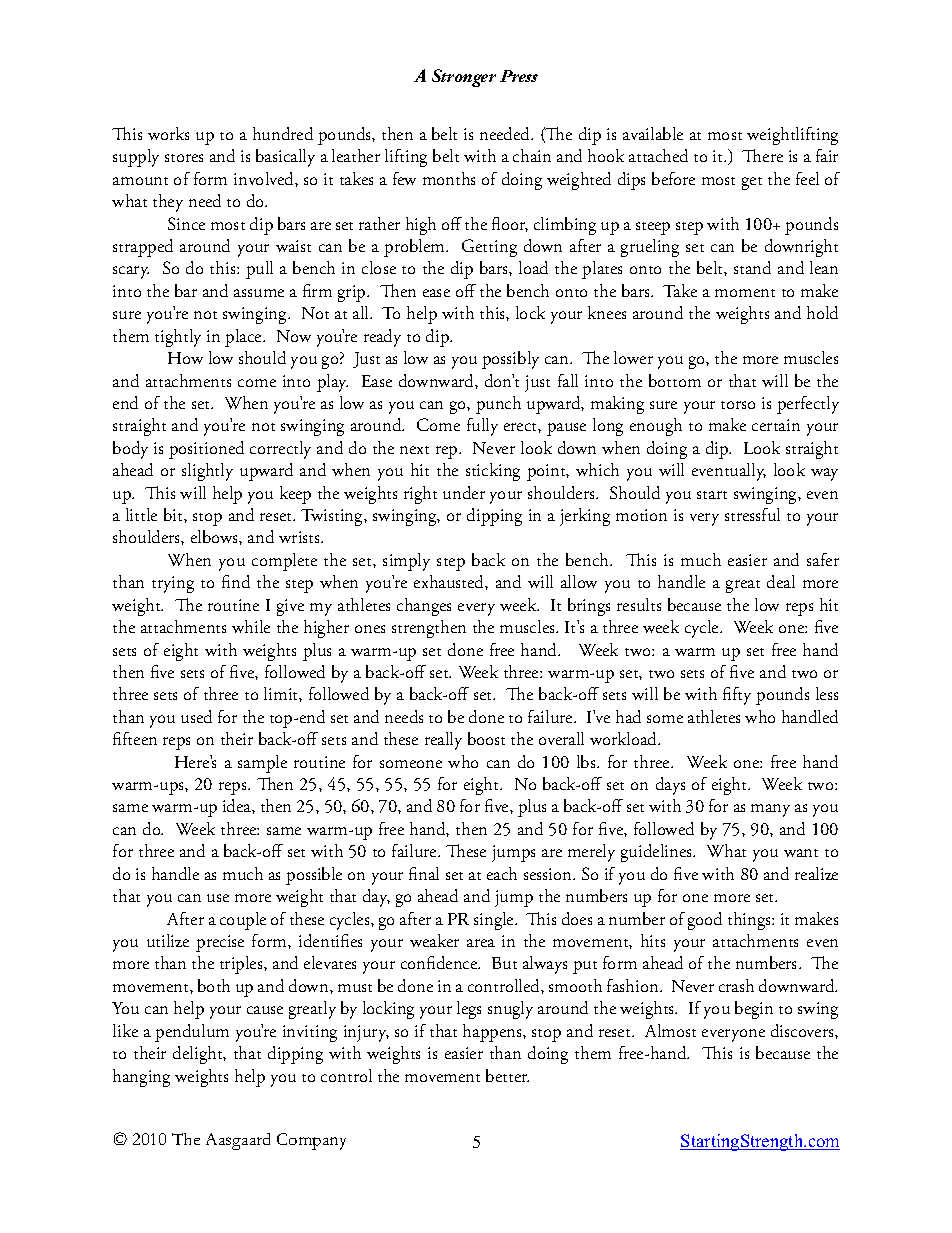 This screenshot has width=952, height=1233. What do you see at coordinates (168, 133) in the screenshot?
I see `works` at bounding box center [168, 133].
